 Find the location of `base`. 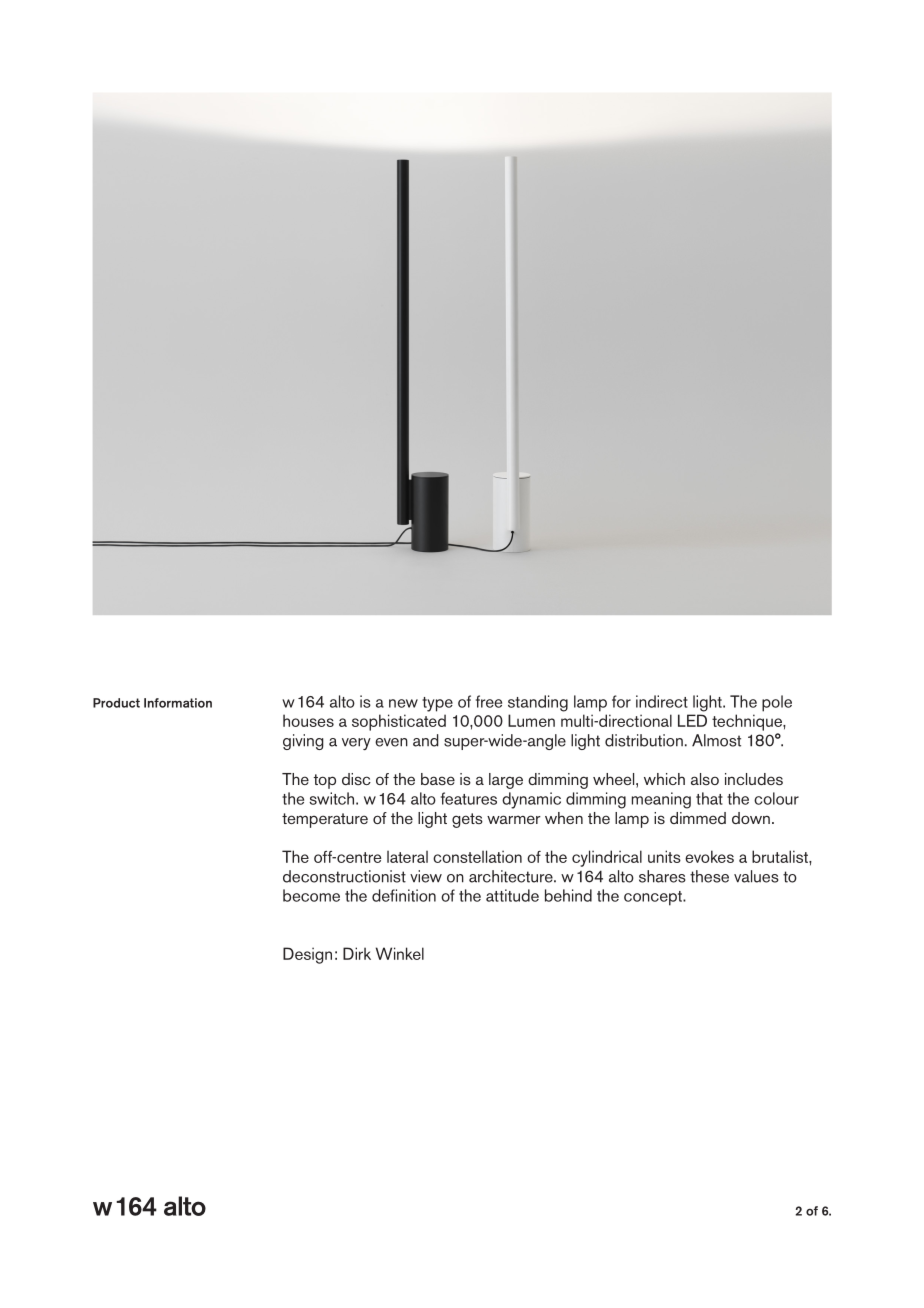

base is located at coordinates (438, 779).
